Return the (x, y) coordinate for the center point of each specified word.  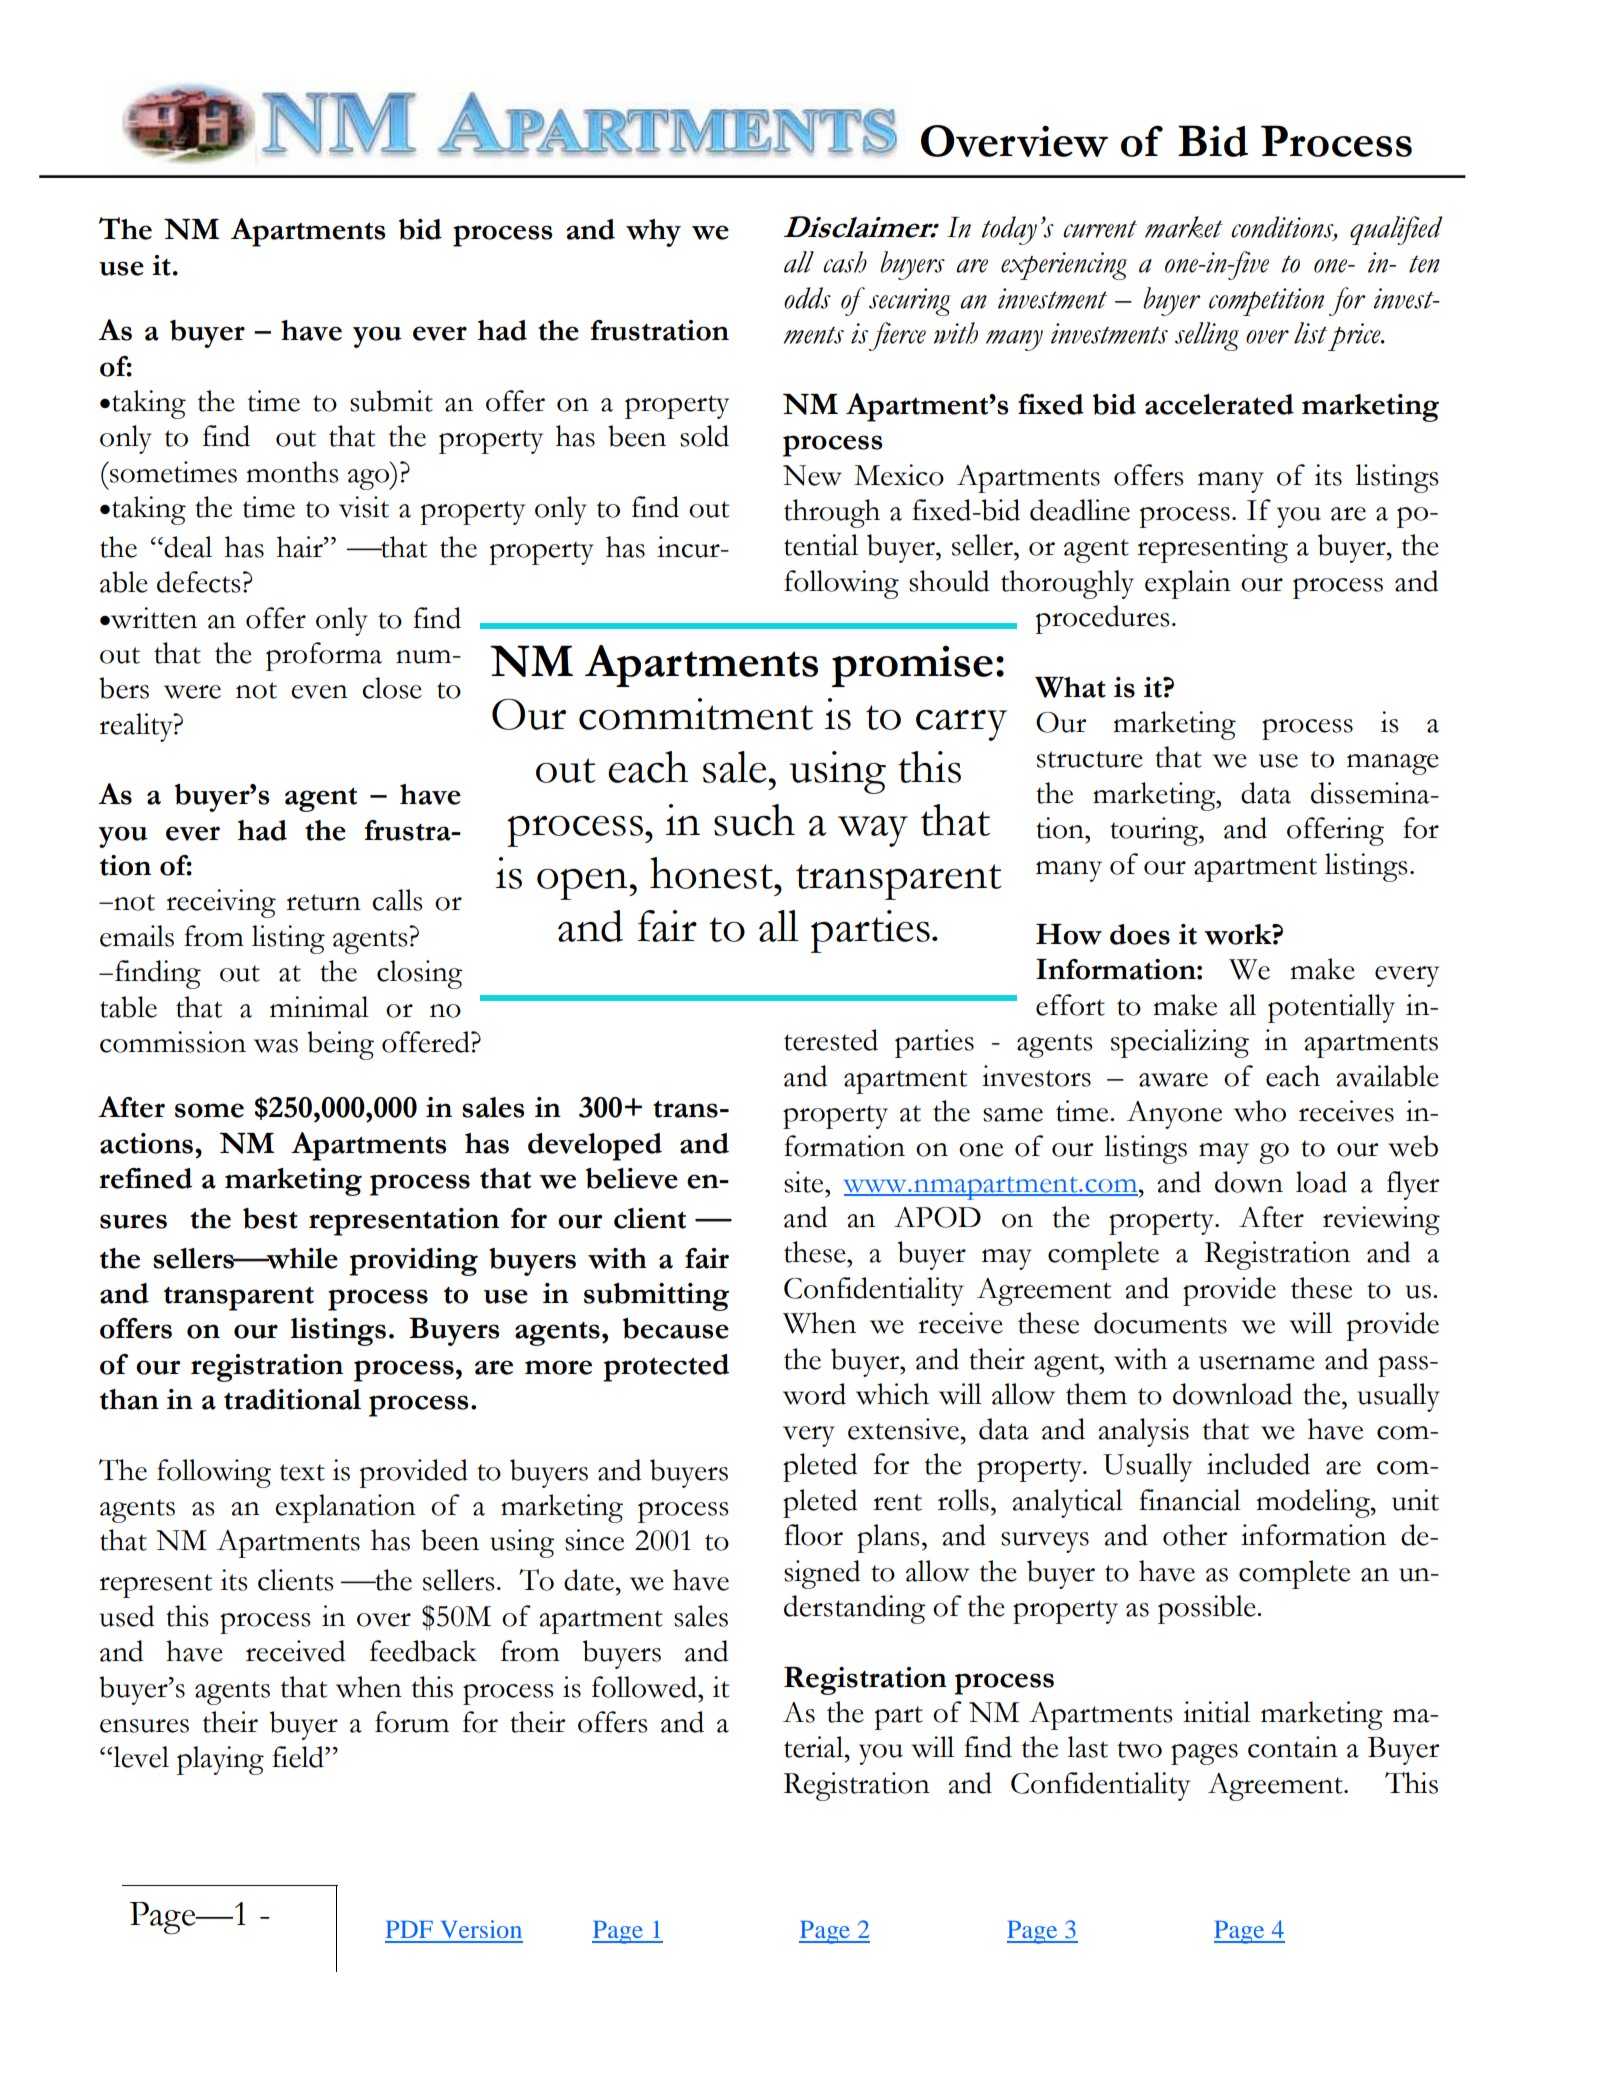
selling (1207, 336)
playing (220, 1760)
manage (1393, 764)
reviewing (1381, 1220)
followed (645, 1687)
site (805, 1182)
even (319, 692)
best (270, 1218)
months (292, 472)
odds (807, 298)
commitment (696, 714)
